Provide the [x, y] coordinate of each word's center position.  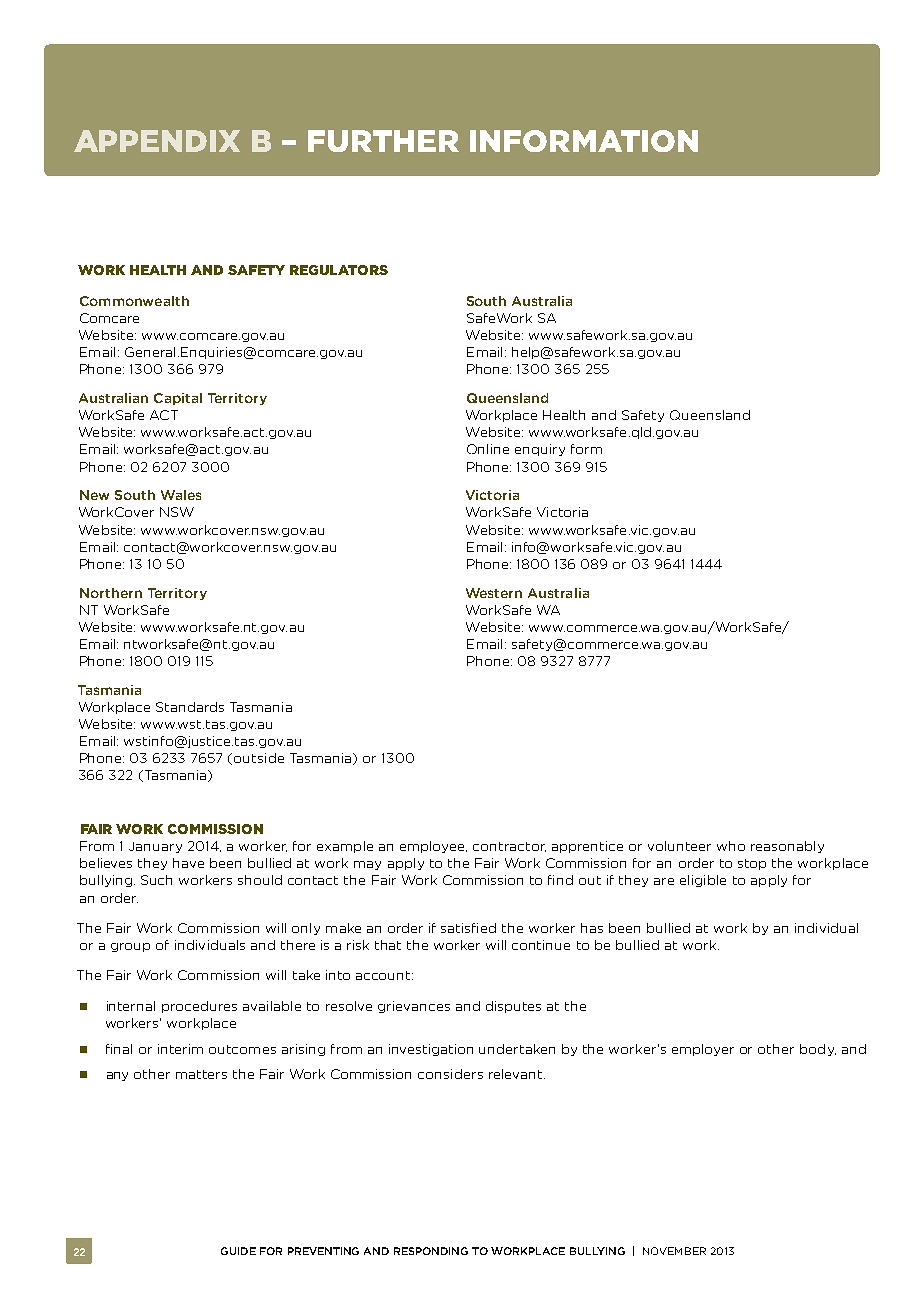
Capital [178, 399]
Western [494, 593]
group [130, 947]
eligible [703, 881]
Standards [190, 707]
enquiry [540, 450]
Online [488, 449]
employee [433, 847]
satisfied [468, 928]
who [731, 846]
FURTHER [383, 141]
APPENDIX [157, 141]
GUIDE [238, 1251]
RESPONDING [431, 1251]
